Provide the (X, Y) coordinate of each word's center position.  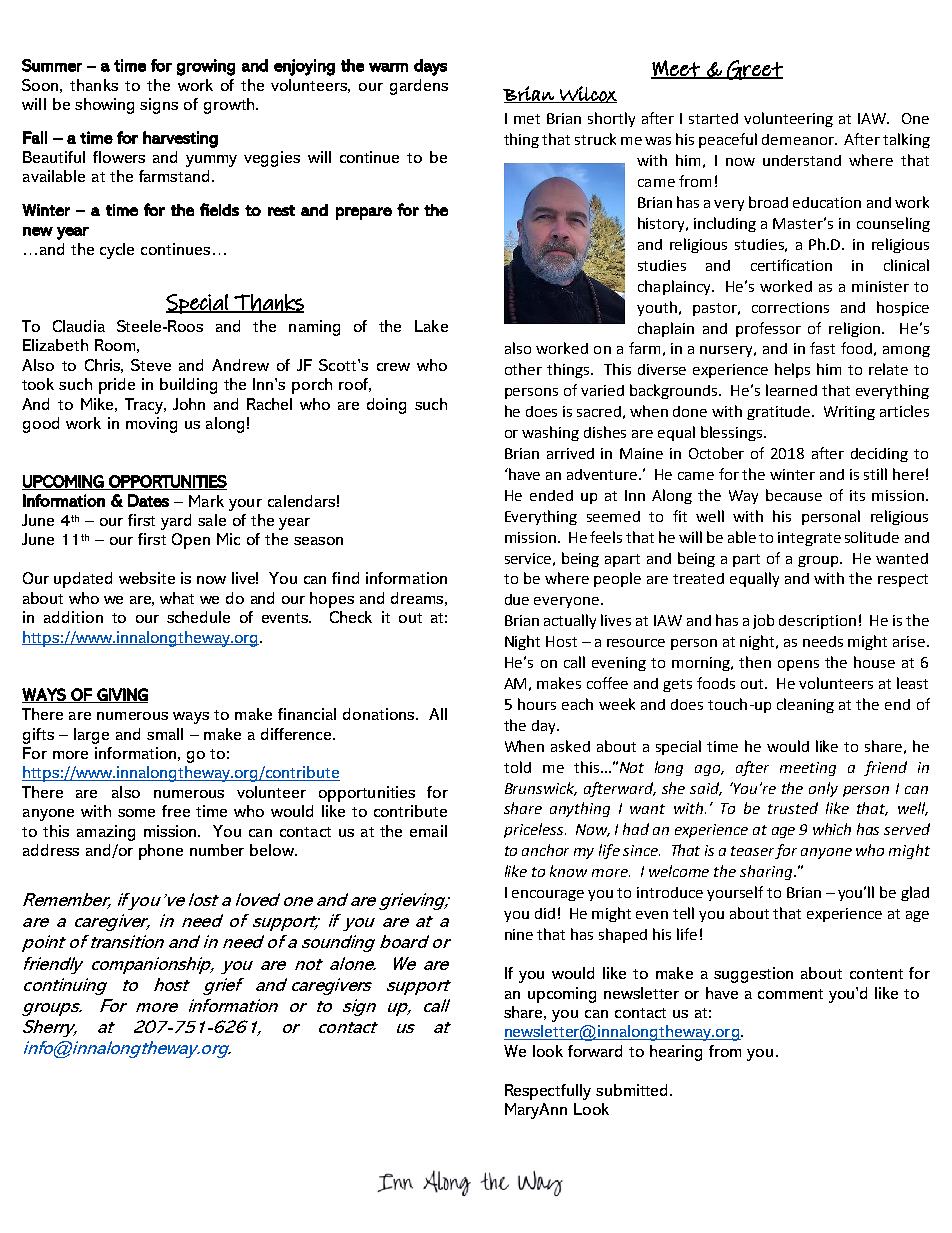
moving (151, 425)
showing (104, 106)
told (517, 767)
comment (790, 994)
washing (550, 433)
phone (161, 852)
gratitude (780, 413)
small (165, 734)
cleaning (805, 705)
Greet (754, 70)
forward (595, 1051)
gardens (419, 87)
